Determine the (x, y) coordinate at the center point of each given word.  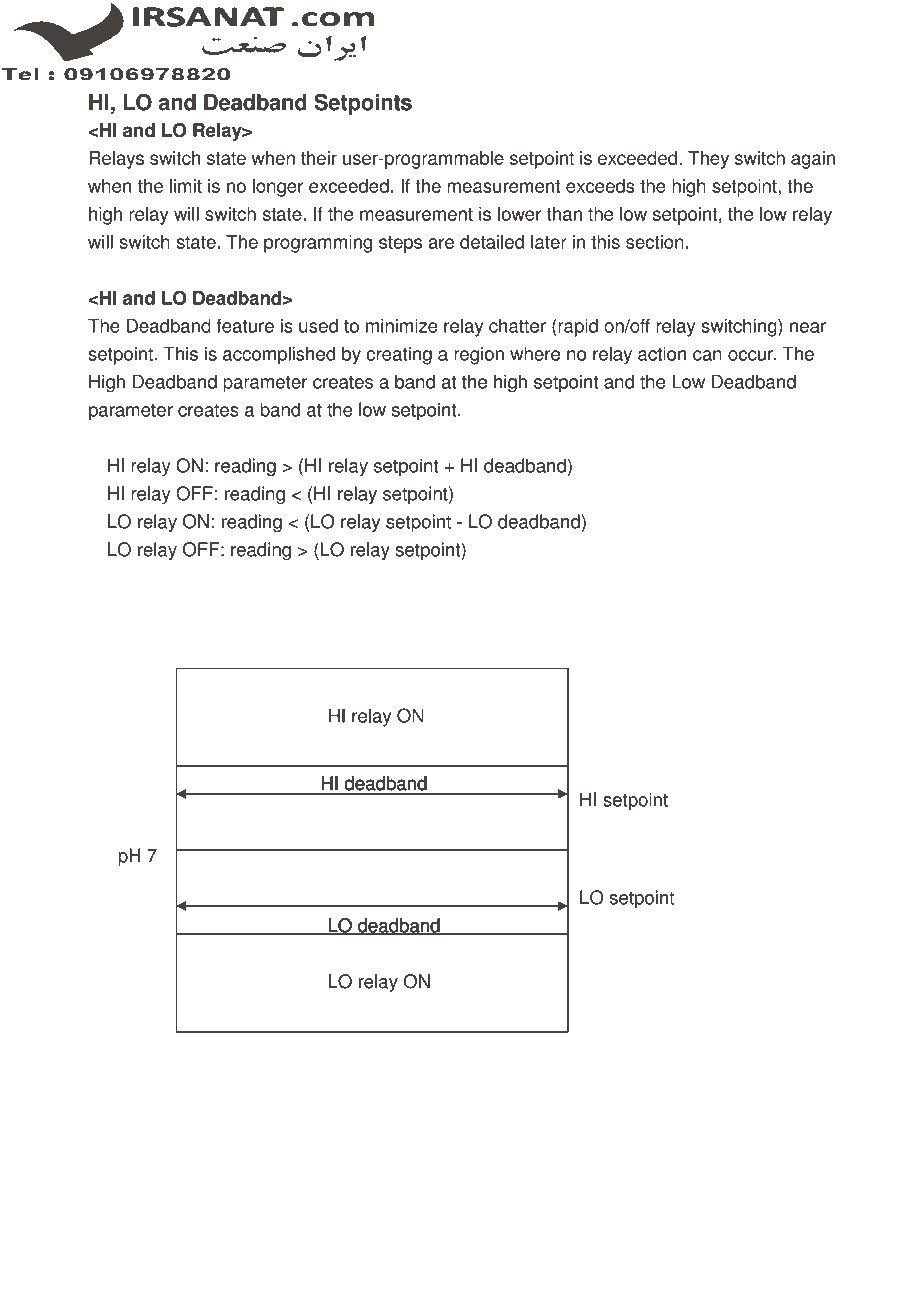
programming (318, 244)
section (655, 242)
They (708, 160)
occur (752, 355)
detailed (492, 241)
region (479, 355)
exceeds (600, 186)
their (319, 158)
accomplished (279, 355)
